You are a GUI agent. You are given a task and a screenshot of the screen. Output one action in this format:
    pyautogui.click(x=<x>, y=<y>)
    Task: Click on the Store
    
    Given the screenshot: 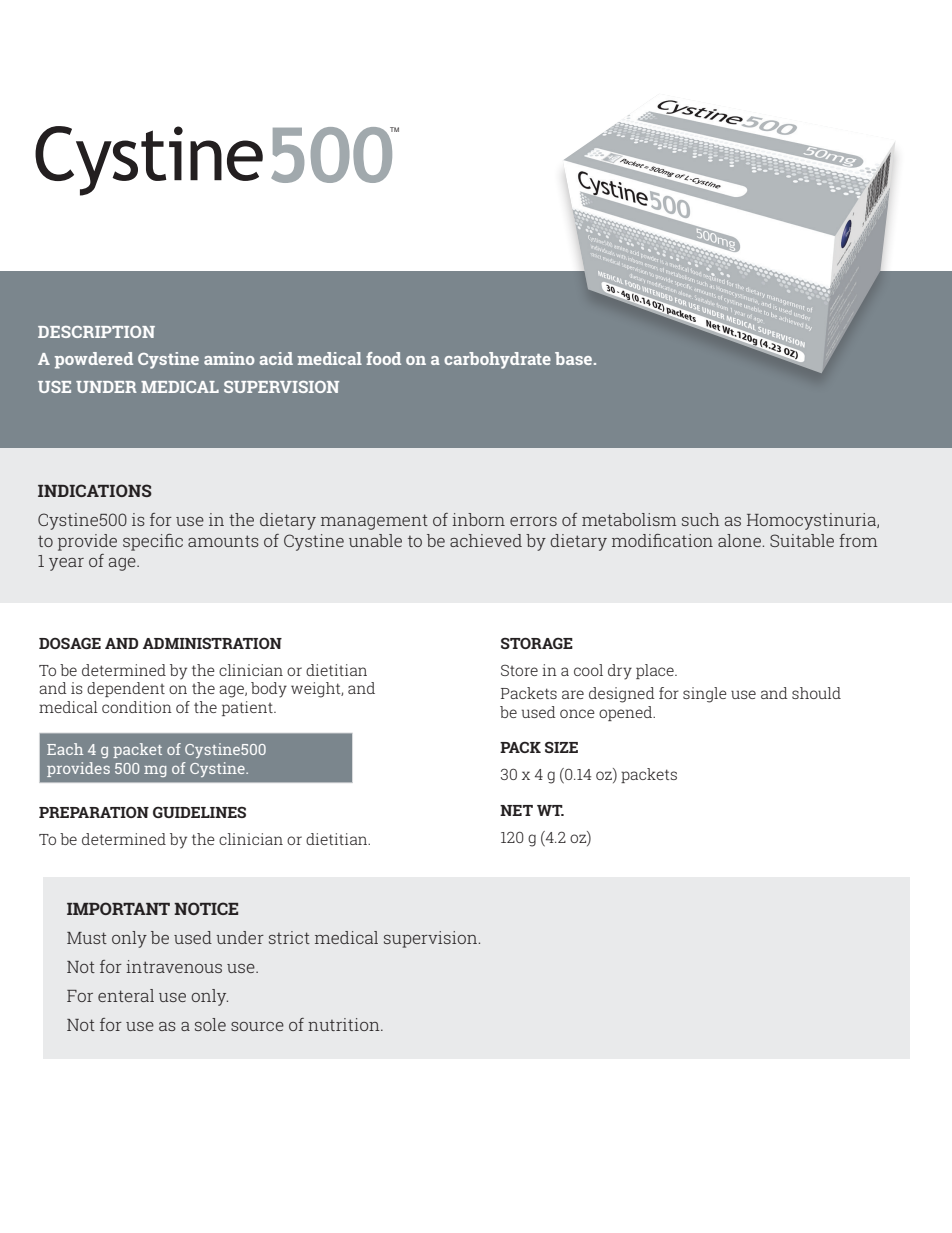 What is the action you would take?
    pyautogui.click(x=519, y=670)
